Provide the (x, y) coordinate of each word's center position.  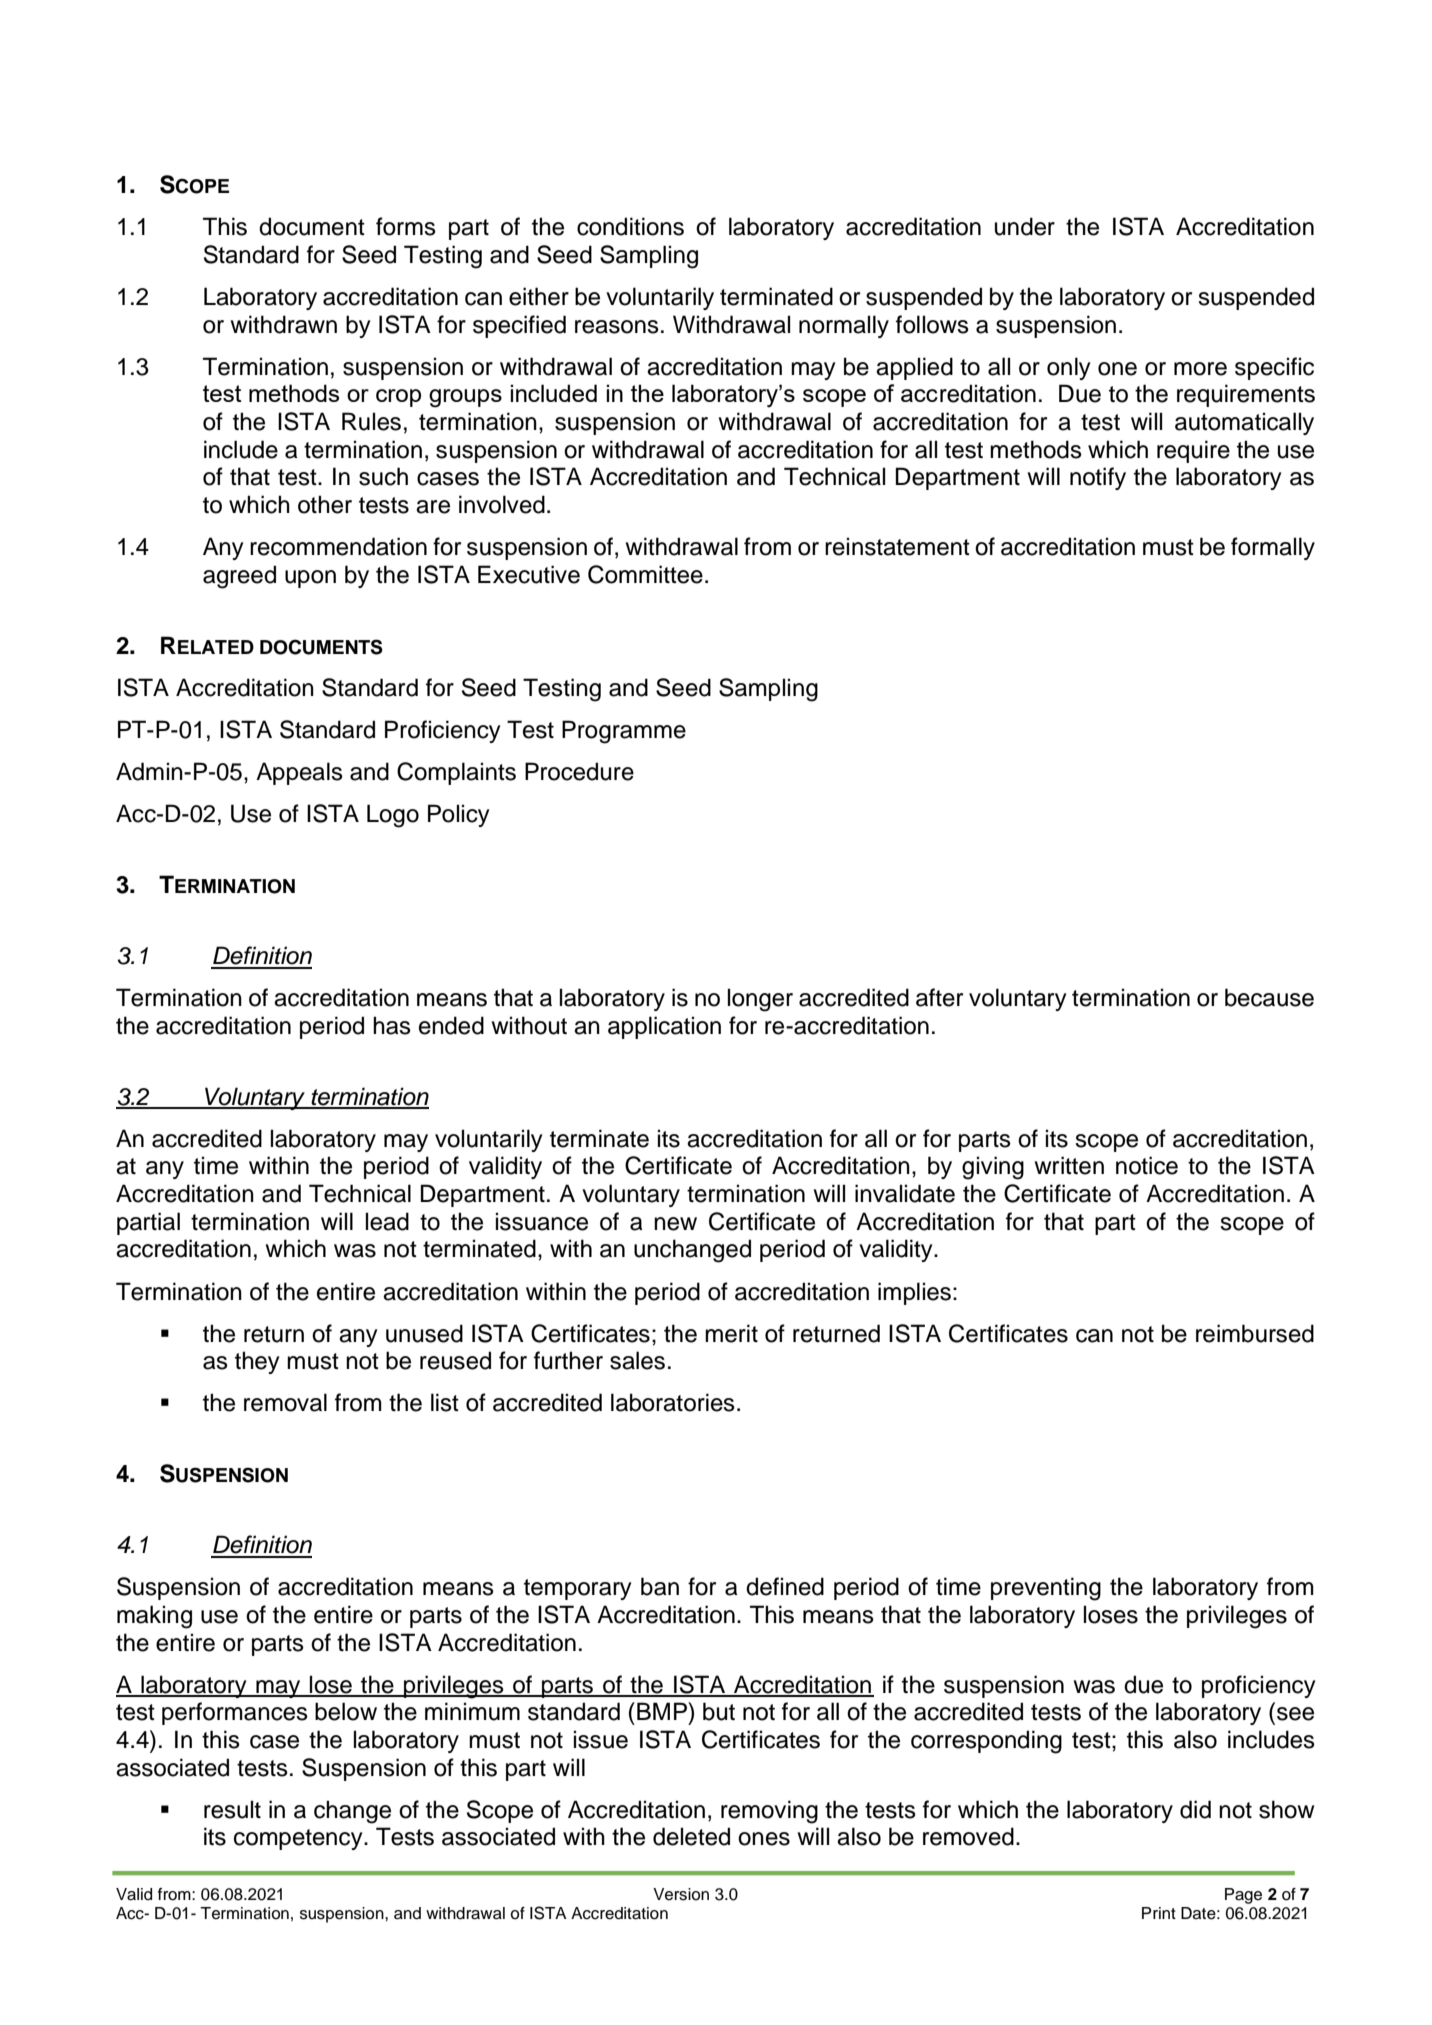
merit (731, 1333)
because (1269, 997)
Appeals (299, 773)
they (257, 1362)
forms (406, 226)
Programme (624, 732)
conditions (630, 226)
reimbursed (1255, 1333)
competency (299, 1839)
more (1200, 369)
